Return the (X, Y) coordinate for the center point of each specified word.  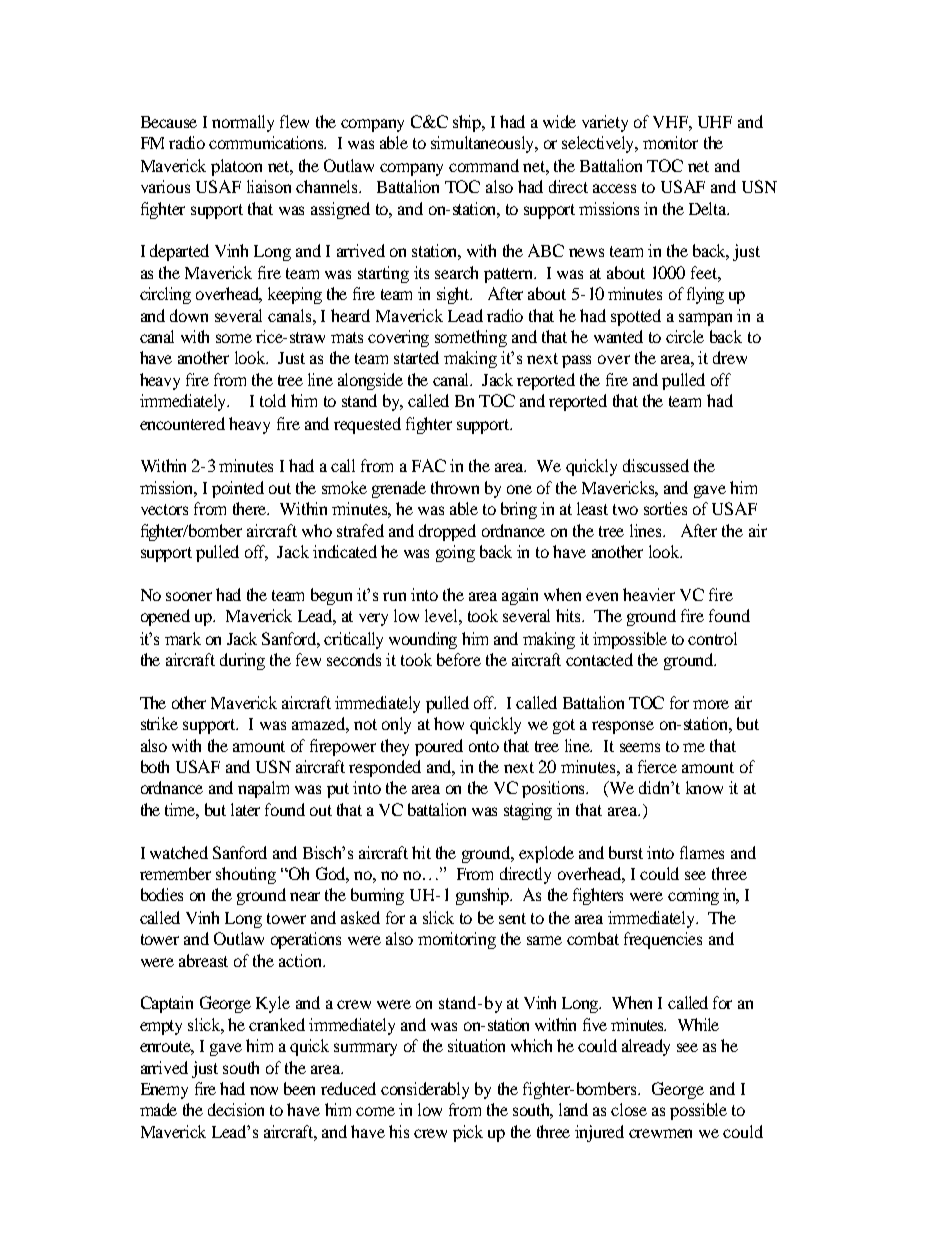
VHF (672, 123)
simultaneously (484, 144)
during (242, 661)
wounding (423, 640)
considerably (425, 1090)
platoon (236, 167)
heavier (649, 594)
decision (236, 1109)
